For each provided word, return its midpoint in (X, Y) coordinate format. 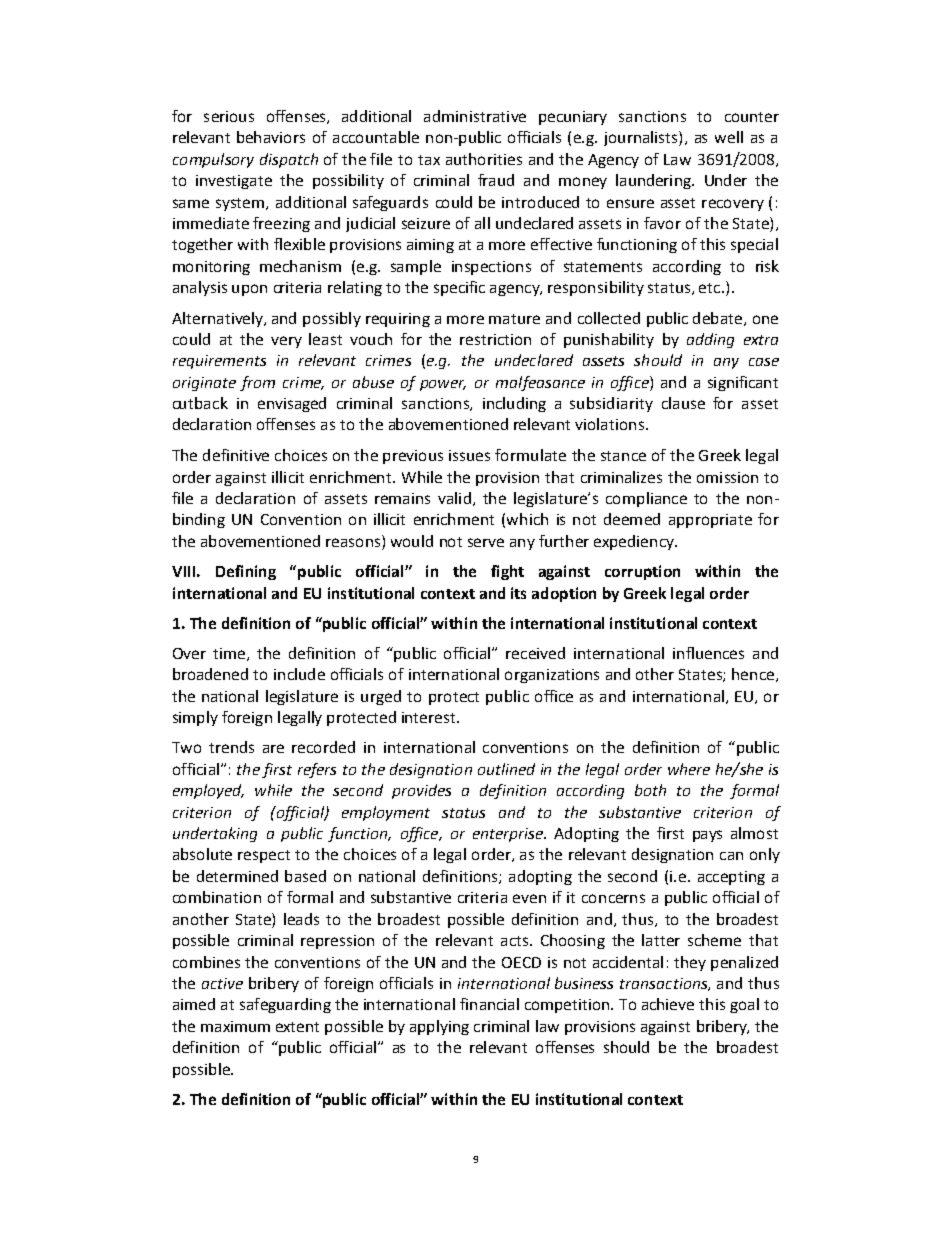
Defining (246, 572)
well (729, 137)
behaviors (271, 137)
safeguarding (285, 1005)
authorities (484, 159)
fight (507, 572)
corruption (642, 572)
